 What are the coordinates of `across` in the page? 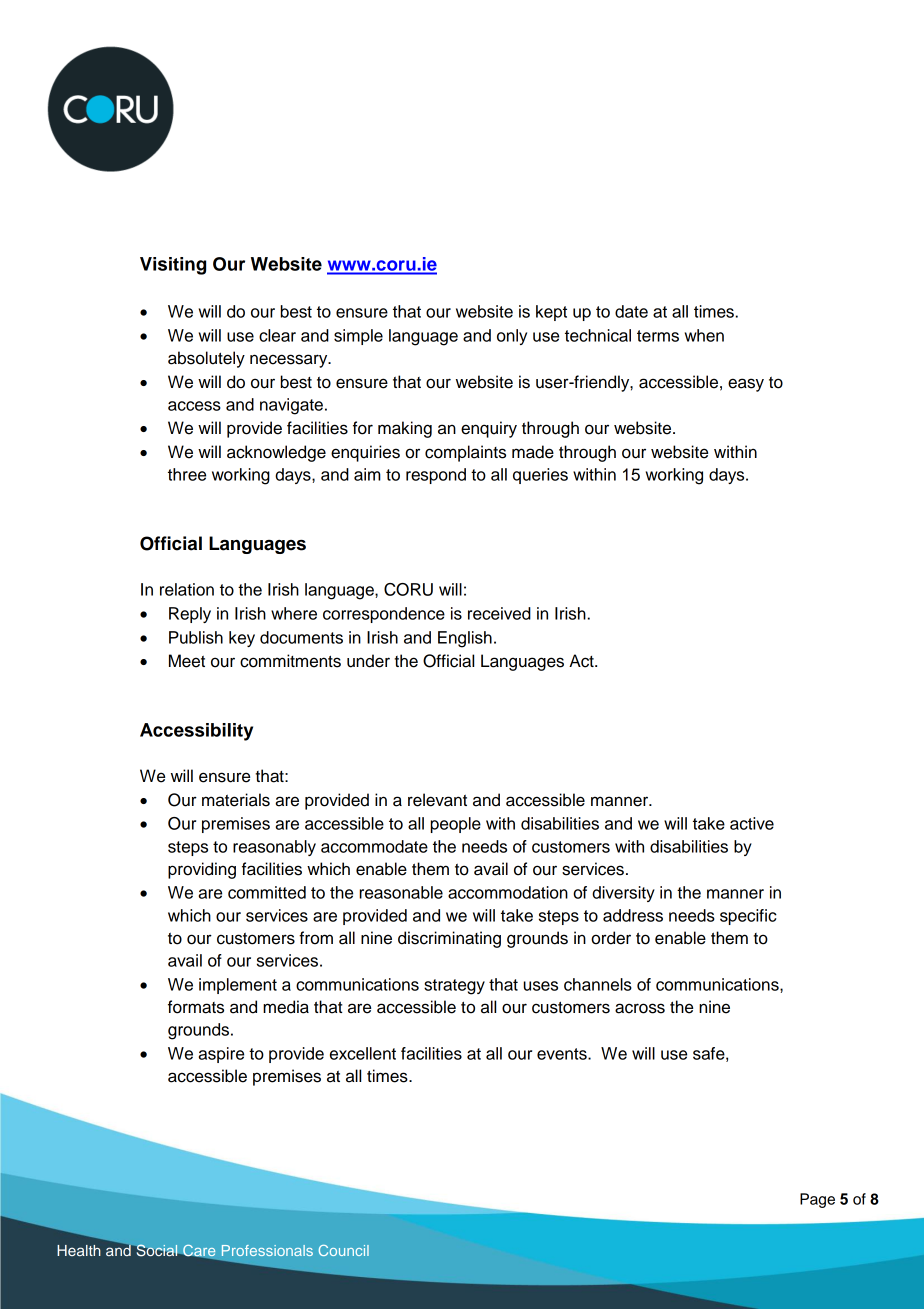 It's located at (640, 1008).
